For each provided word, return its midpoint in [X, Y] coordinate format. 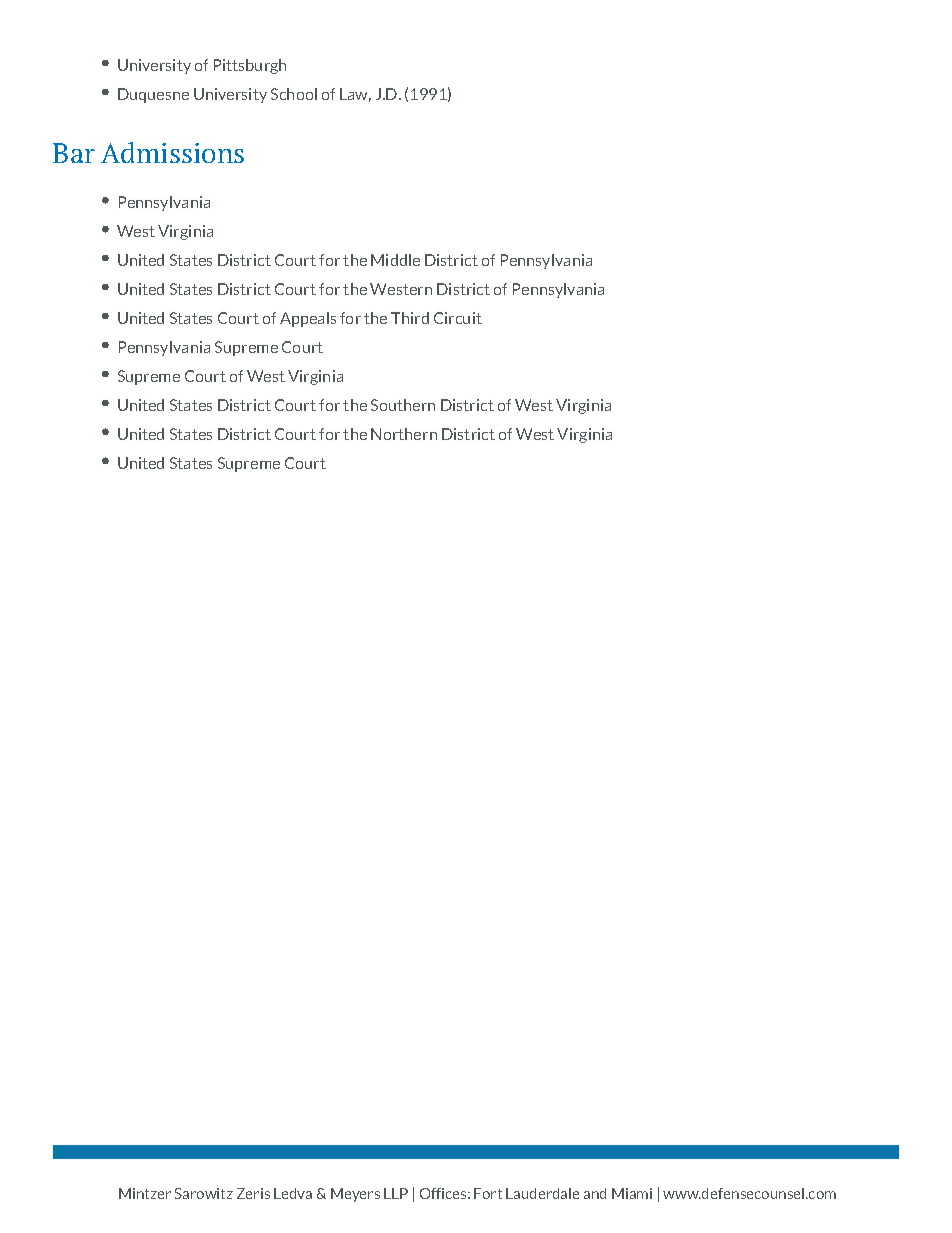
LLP [396, 1193]
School [294, 94]
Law [355, 95]
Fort [488, 1193]
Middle [395, 260]
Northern [404, 434]
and [595, 1193]
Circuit [458, 318]
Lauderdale [542, 1193]
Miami [632, 1193]
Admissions [172, 152]
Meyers [355, 1195]
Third [410, 318]
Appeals [308, 319]
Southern [403, 405]
